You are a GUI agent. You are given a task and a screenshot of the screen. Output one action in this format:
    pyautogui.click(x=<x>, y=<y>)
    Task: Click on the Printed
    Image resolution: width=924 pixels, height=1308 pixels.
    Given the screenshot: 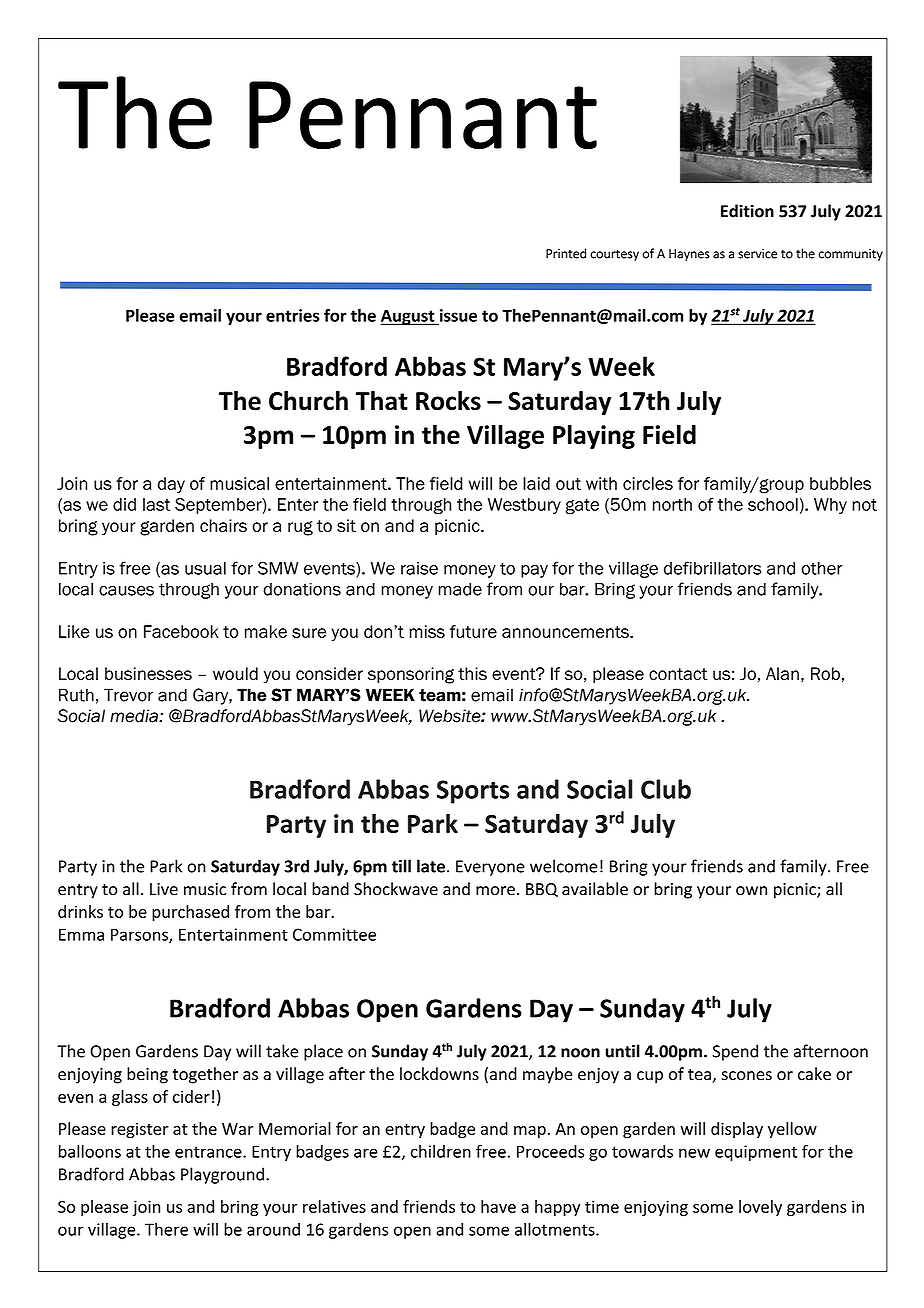 What is the action you would take?
    pyautogui.click(x=566, y=253)
